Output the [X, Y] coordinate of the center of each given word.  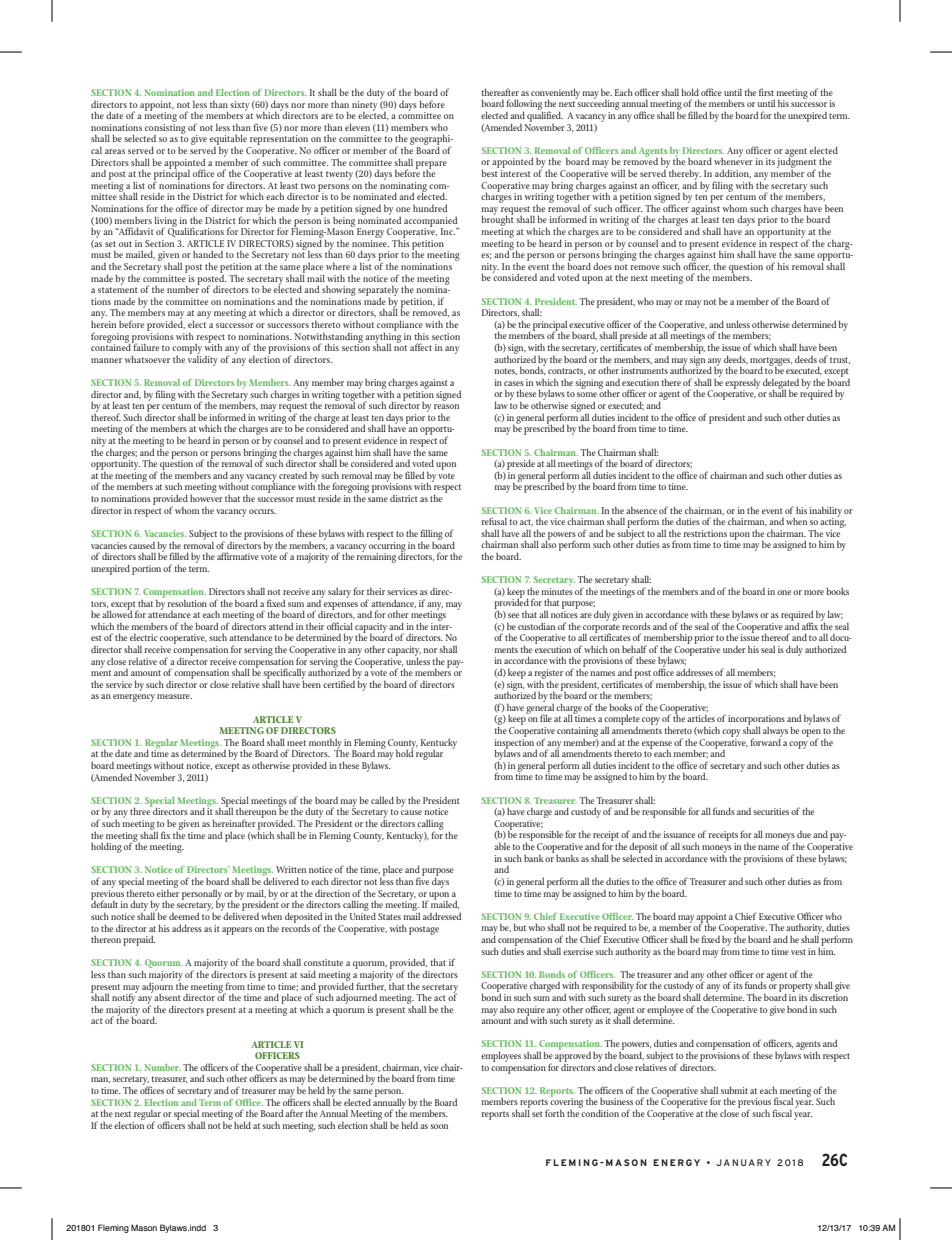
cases [514, 383]
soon [439, 1126]
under [734, 649]
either [168, 892]
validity [203, 359]
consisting [165, 128]
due [804, 834]
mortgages [771, 362]
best [490, 172]
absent [167, 997]
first [766, 92]
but [520, 927]
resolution [187, 603]
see [513, 615]
